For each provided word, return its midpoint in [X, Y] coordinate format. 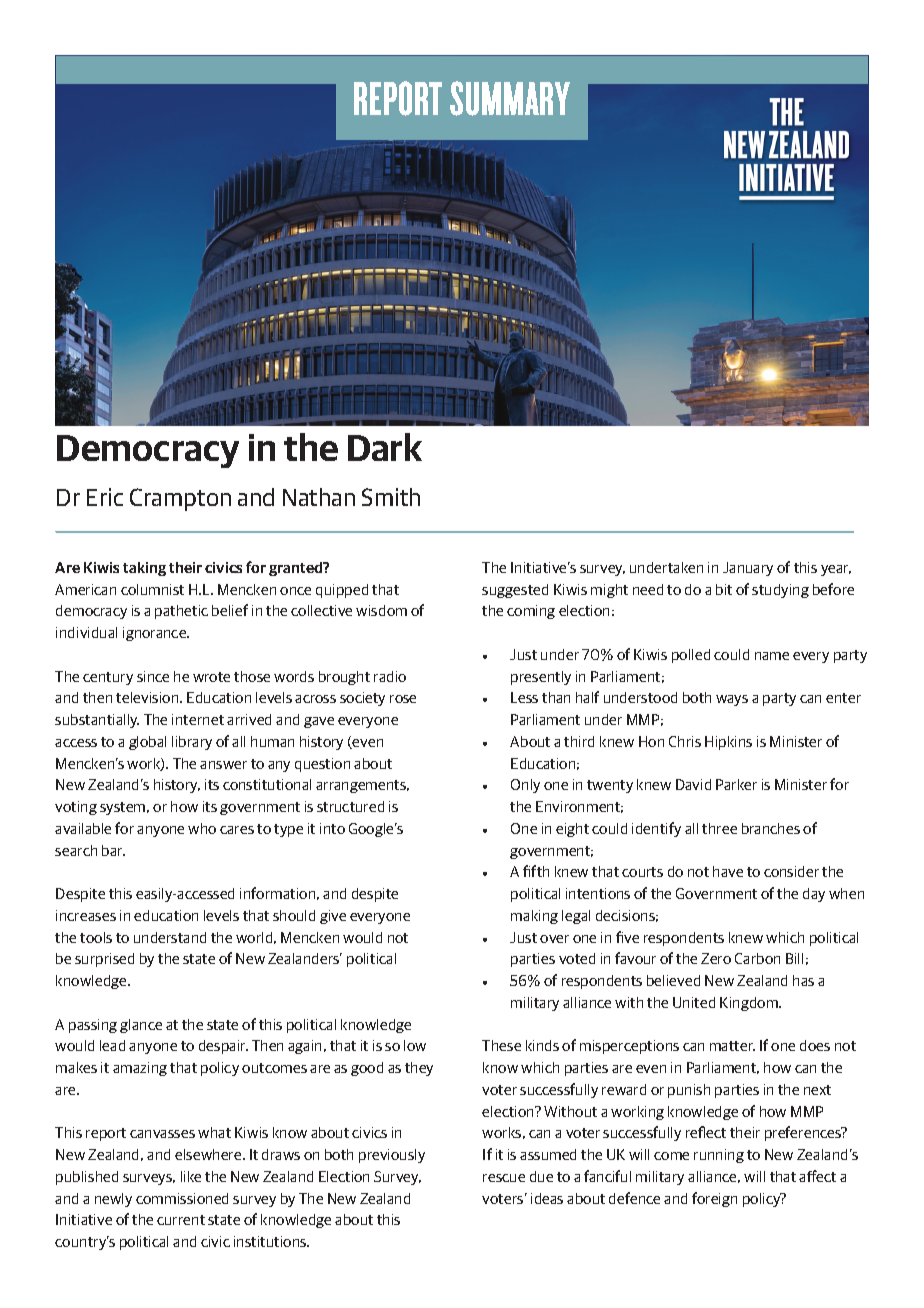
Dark [385, 447]
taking [144, 569]
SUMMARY [510, 98]
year [836, 570]
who [202, 828]
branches [771, 828]
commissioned [182, 1198]
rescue [504, 1178]
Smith [391, 497]
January [748, 569]
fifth [536, 871]
